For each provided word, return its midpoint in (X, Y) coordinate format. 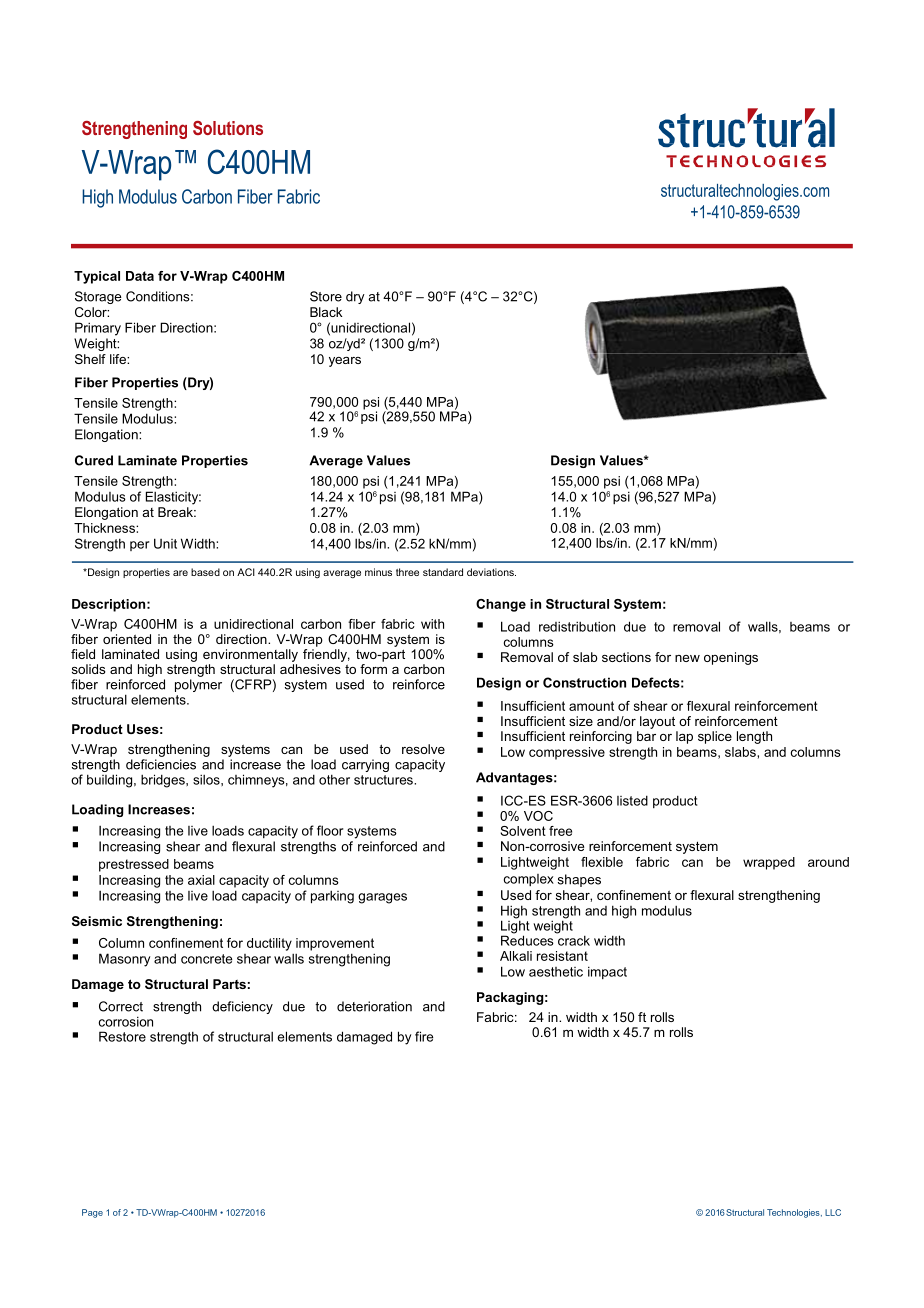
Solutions (228, 128)
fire (424, 1036)
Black (326, 312)
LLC (833, 1212)
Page (92, 1213)
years (345, 361)
